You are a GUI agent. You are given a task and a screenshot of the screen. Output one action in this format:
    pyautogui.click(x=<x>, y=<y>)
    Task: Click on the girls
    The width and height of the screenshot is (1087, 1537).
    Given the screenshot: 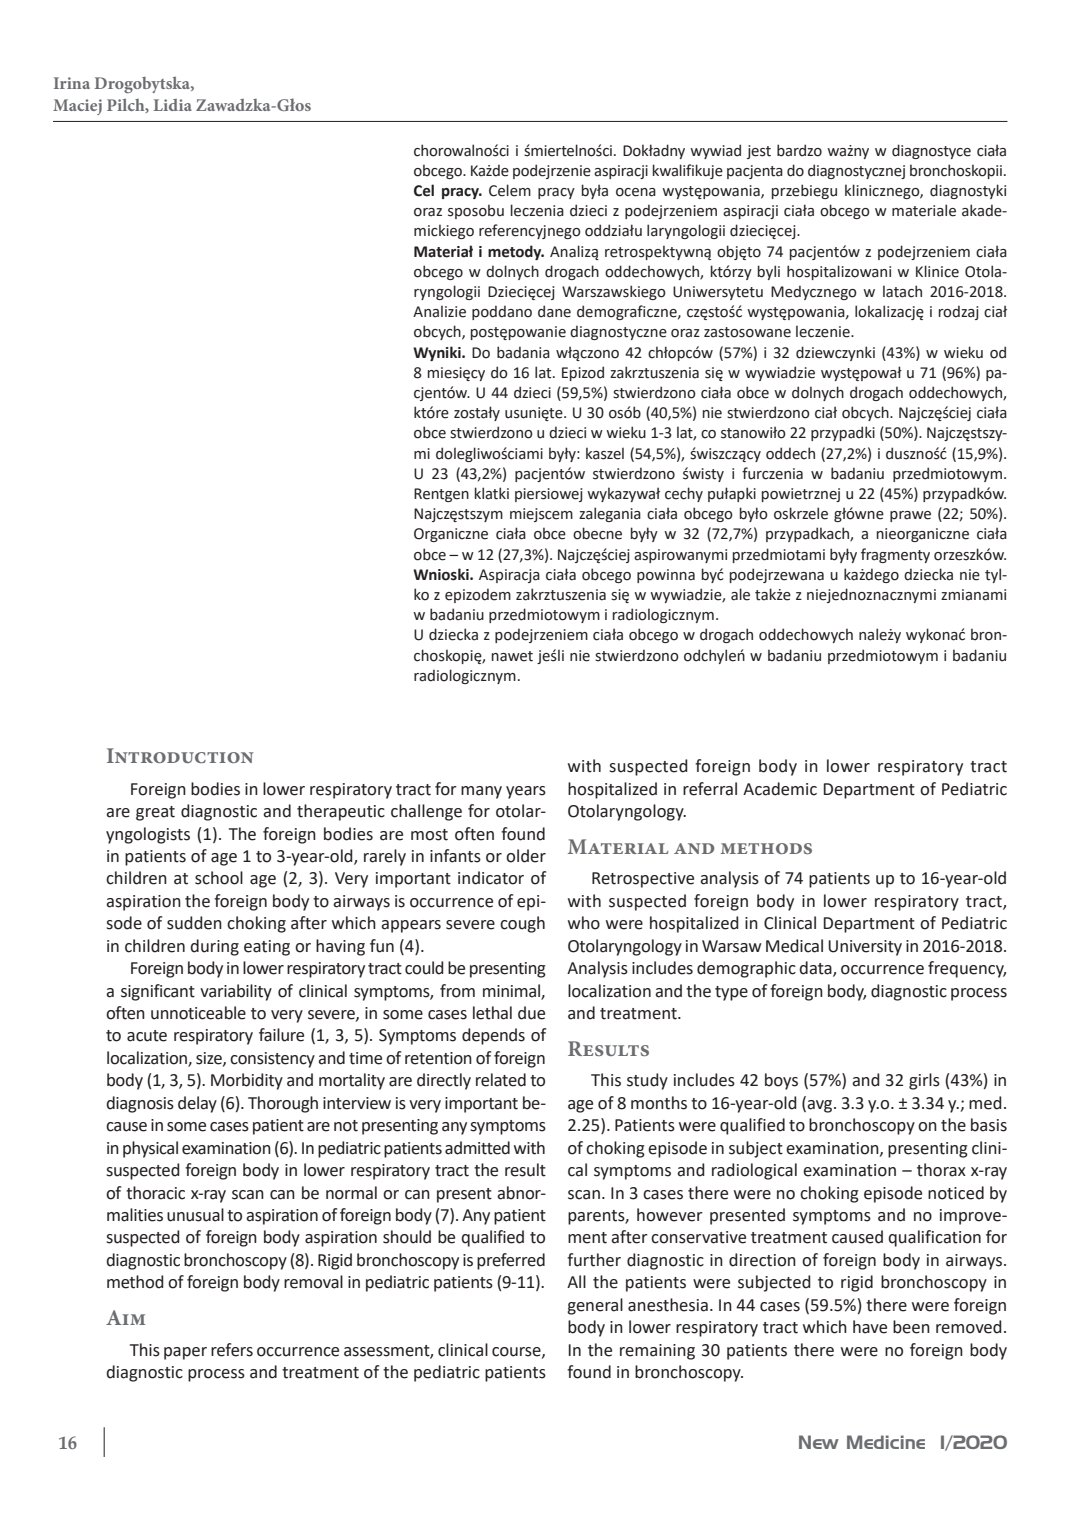 What is the action you would take?
    pyautogui.click(x=924, y=1081)
